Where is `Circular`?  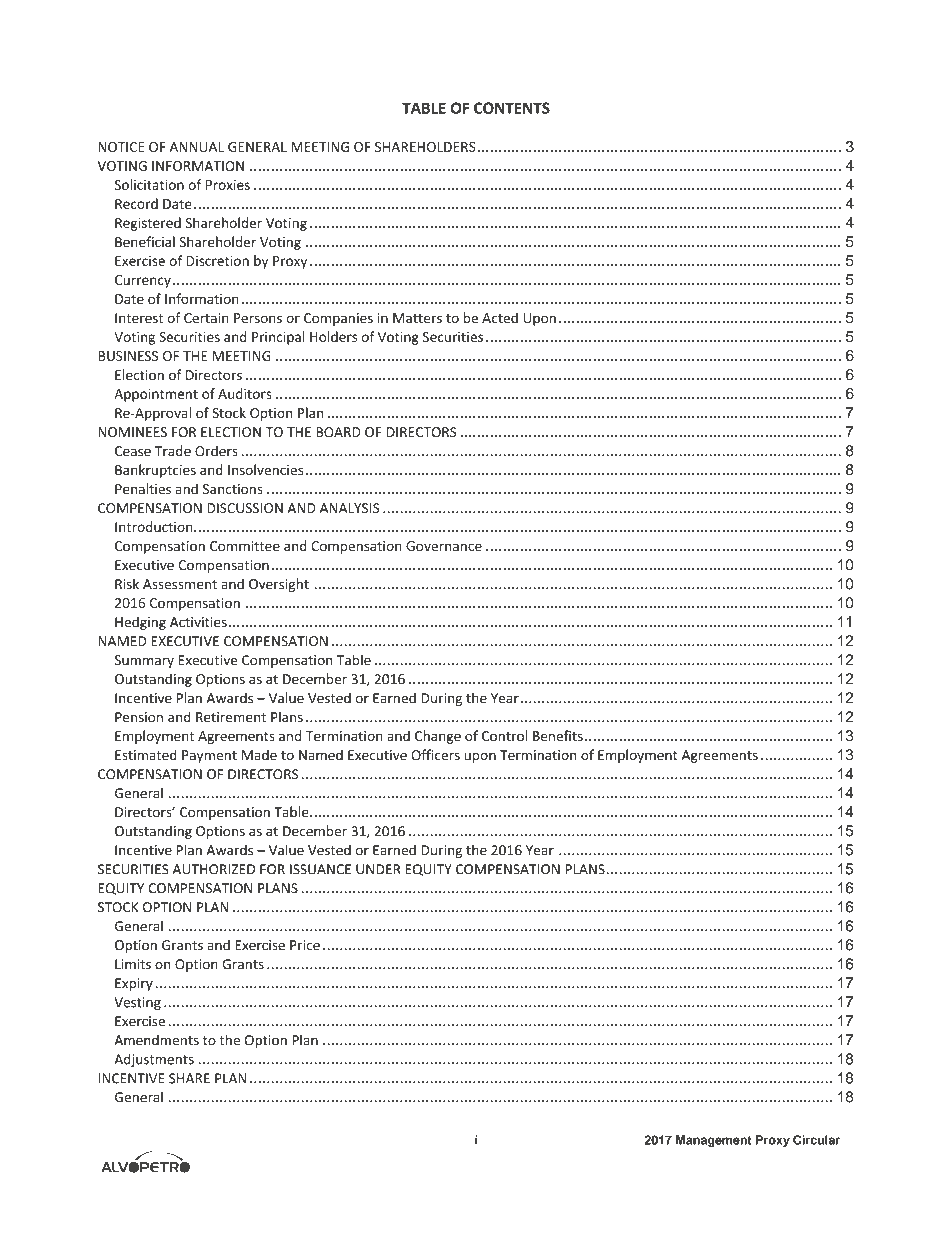
Circular is located at coordinates (816, 1140).
